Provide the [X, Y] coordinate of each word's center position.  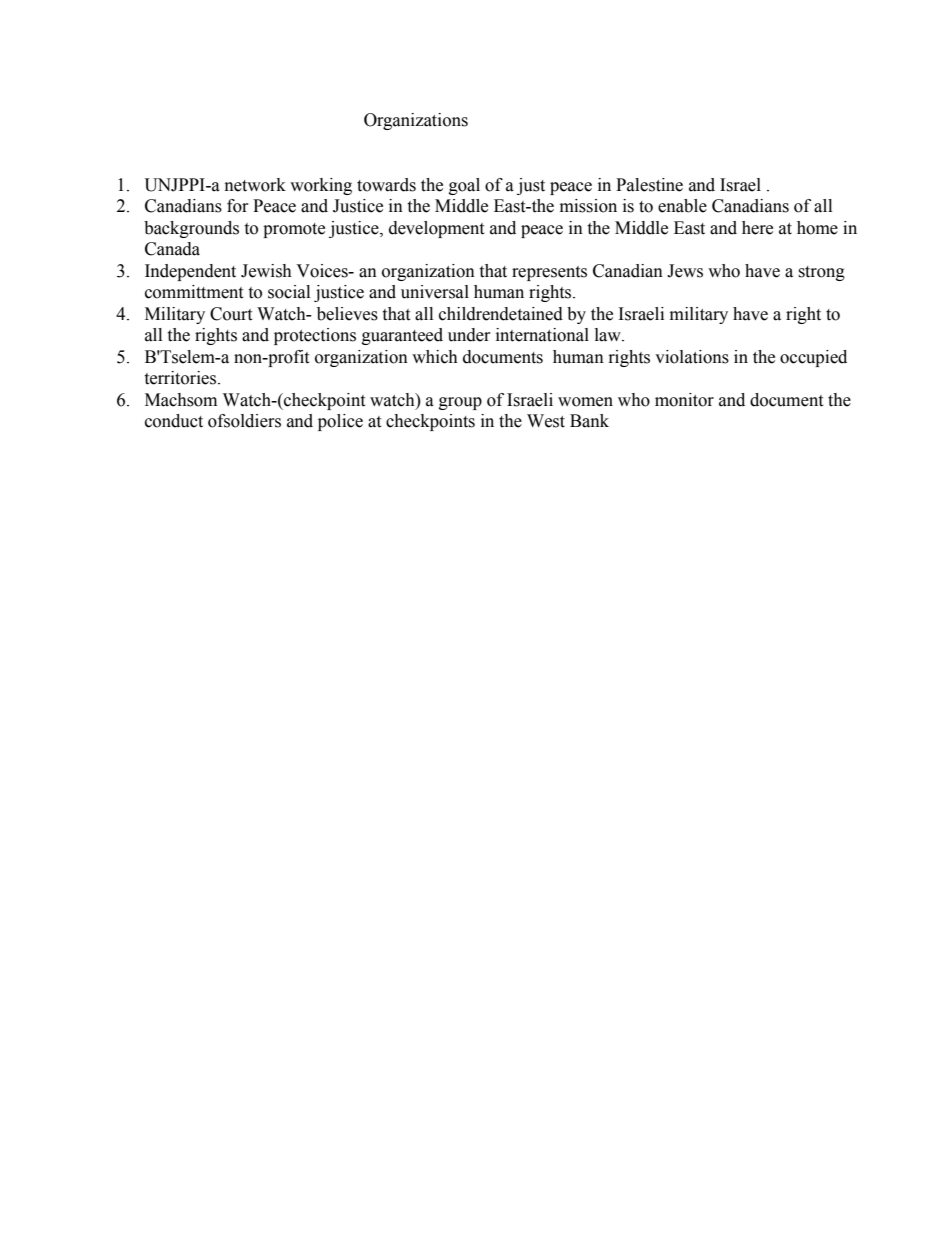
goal [464, 186]
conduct [174, 421]
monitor [684, 400]
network [255, 185]
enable [682, 206]
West [546, 421]
